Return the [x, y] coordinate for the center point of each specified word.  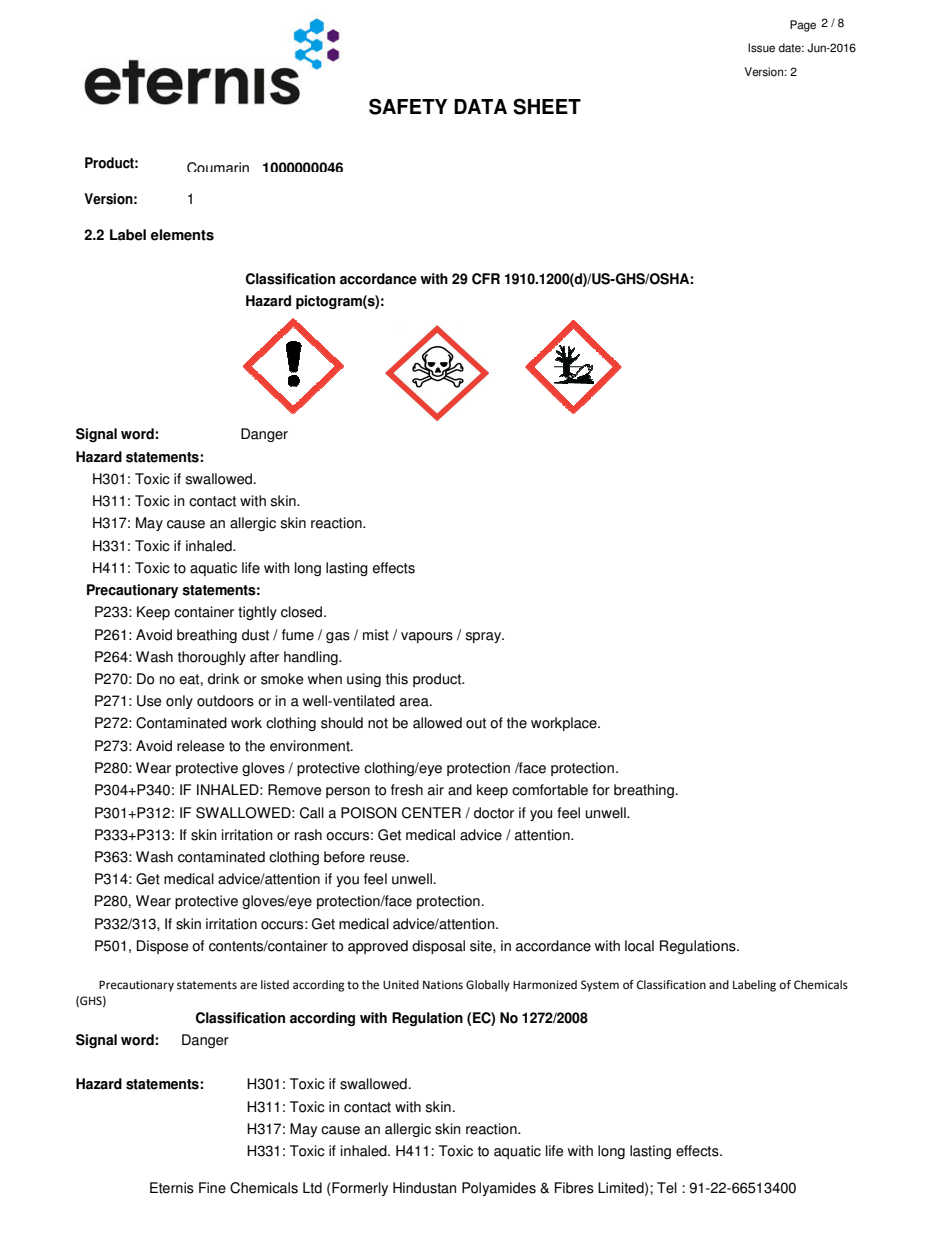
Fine [212, 1188]
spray [485, 637]
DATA [480, 106]
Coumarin [218, 167]
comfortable [550, 790]
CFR [486, 279]
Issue [761, 48]
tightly [257, 613]
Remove [294, 790]
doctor [494, 813]
